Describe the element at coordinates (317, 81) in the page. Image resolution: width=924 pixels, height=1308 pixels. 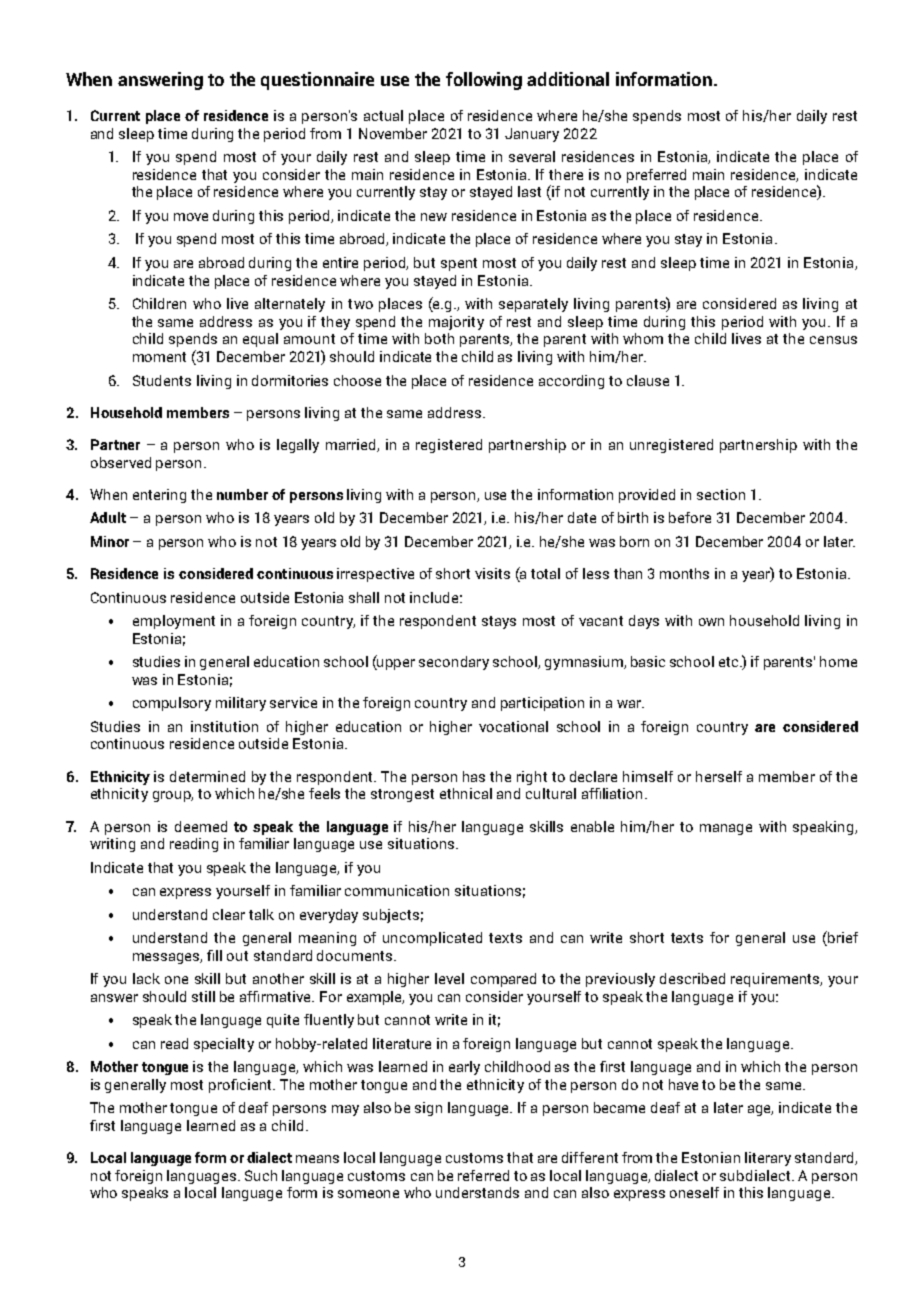
I see `questionnaire` at that location.
